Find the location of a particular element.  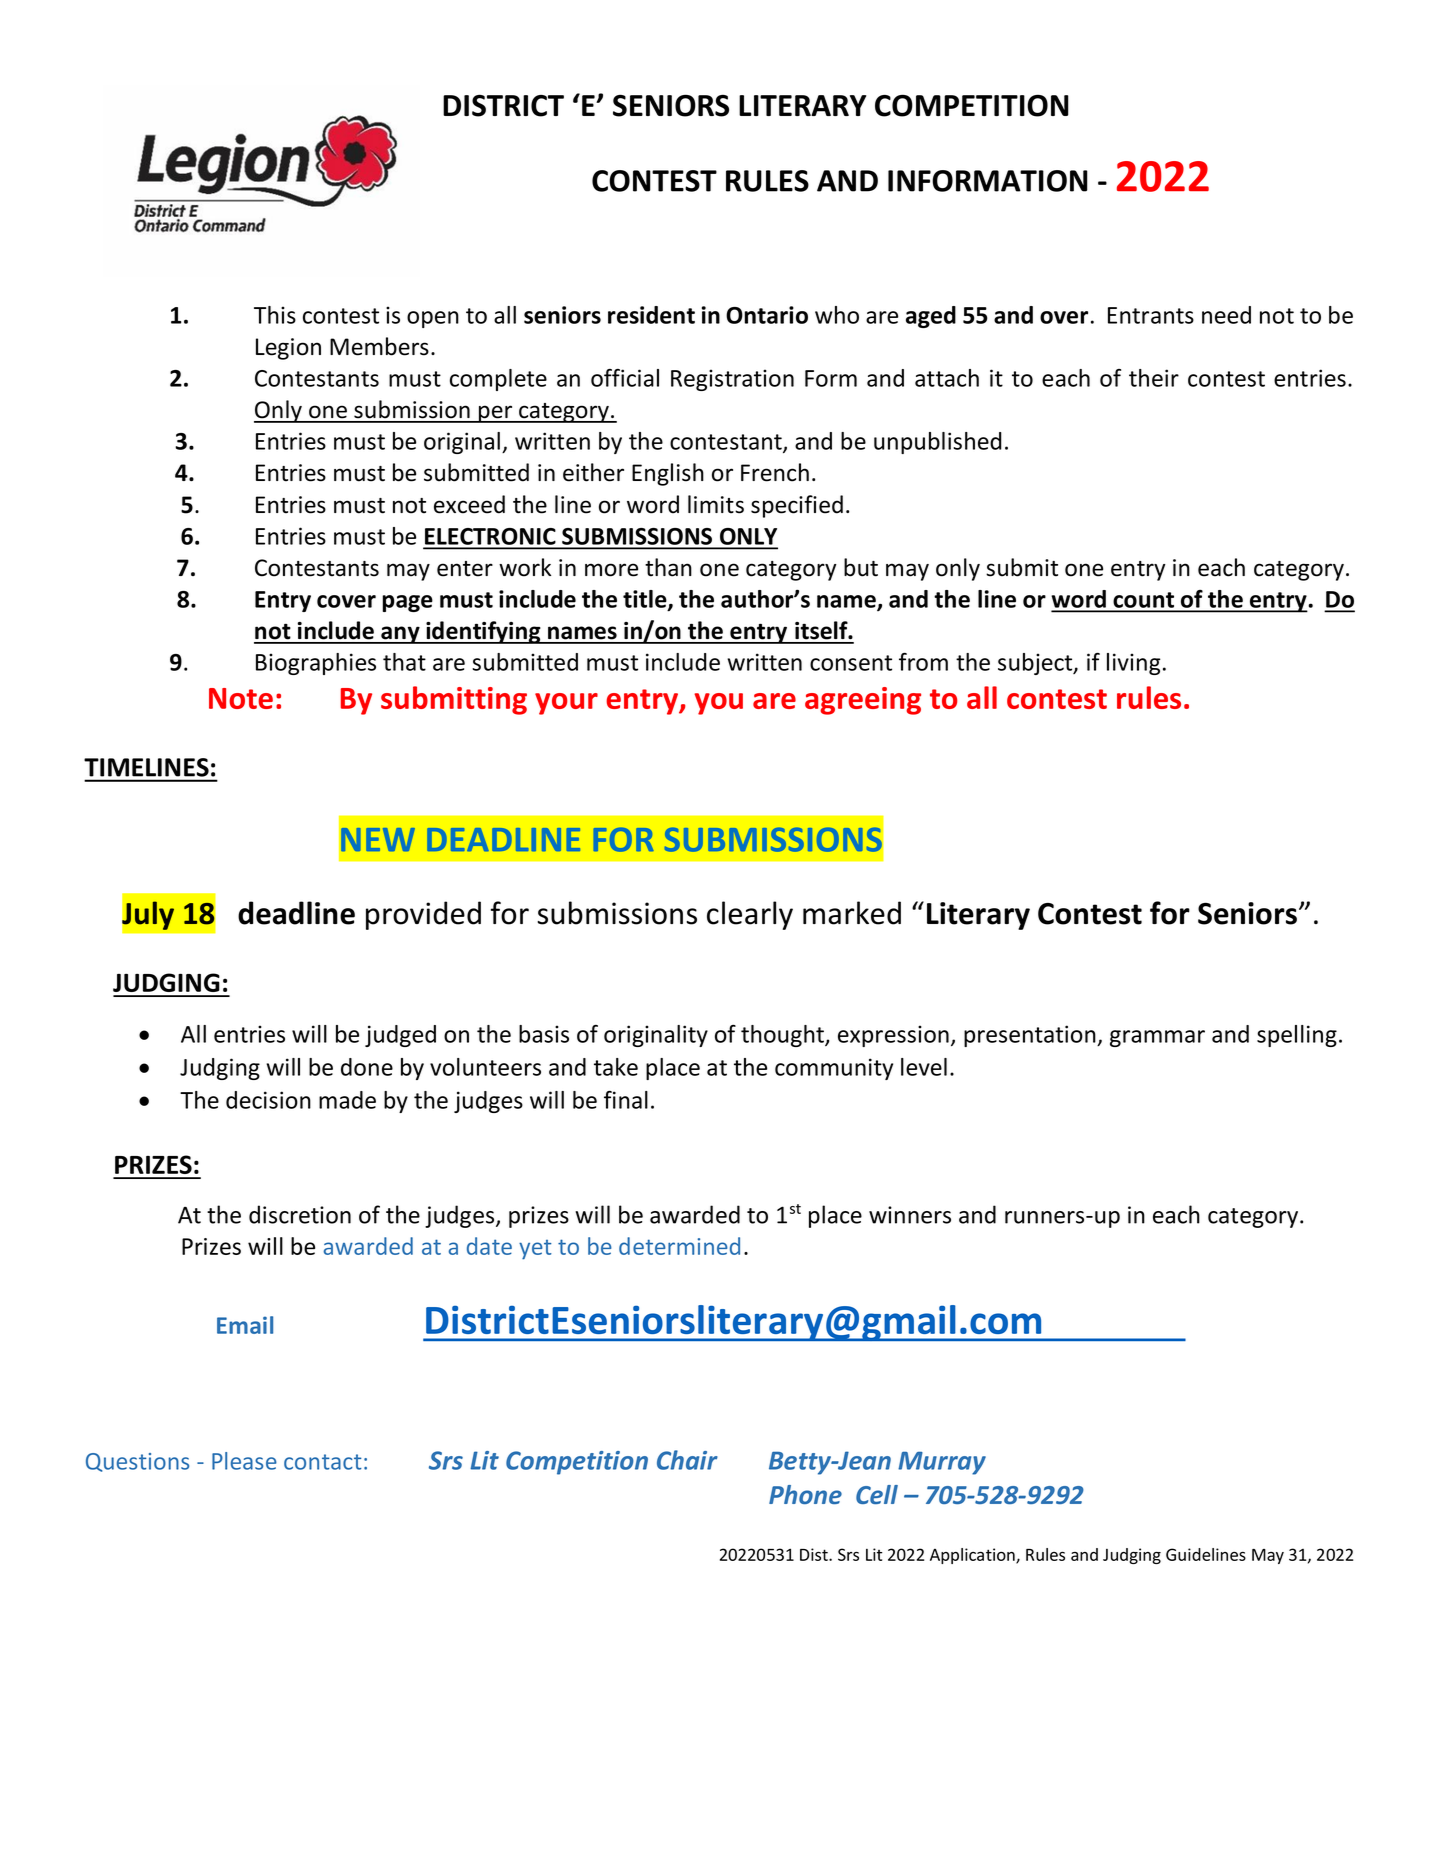

grammar is located at coordinates (1157, 1038).
